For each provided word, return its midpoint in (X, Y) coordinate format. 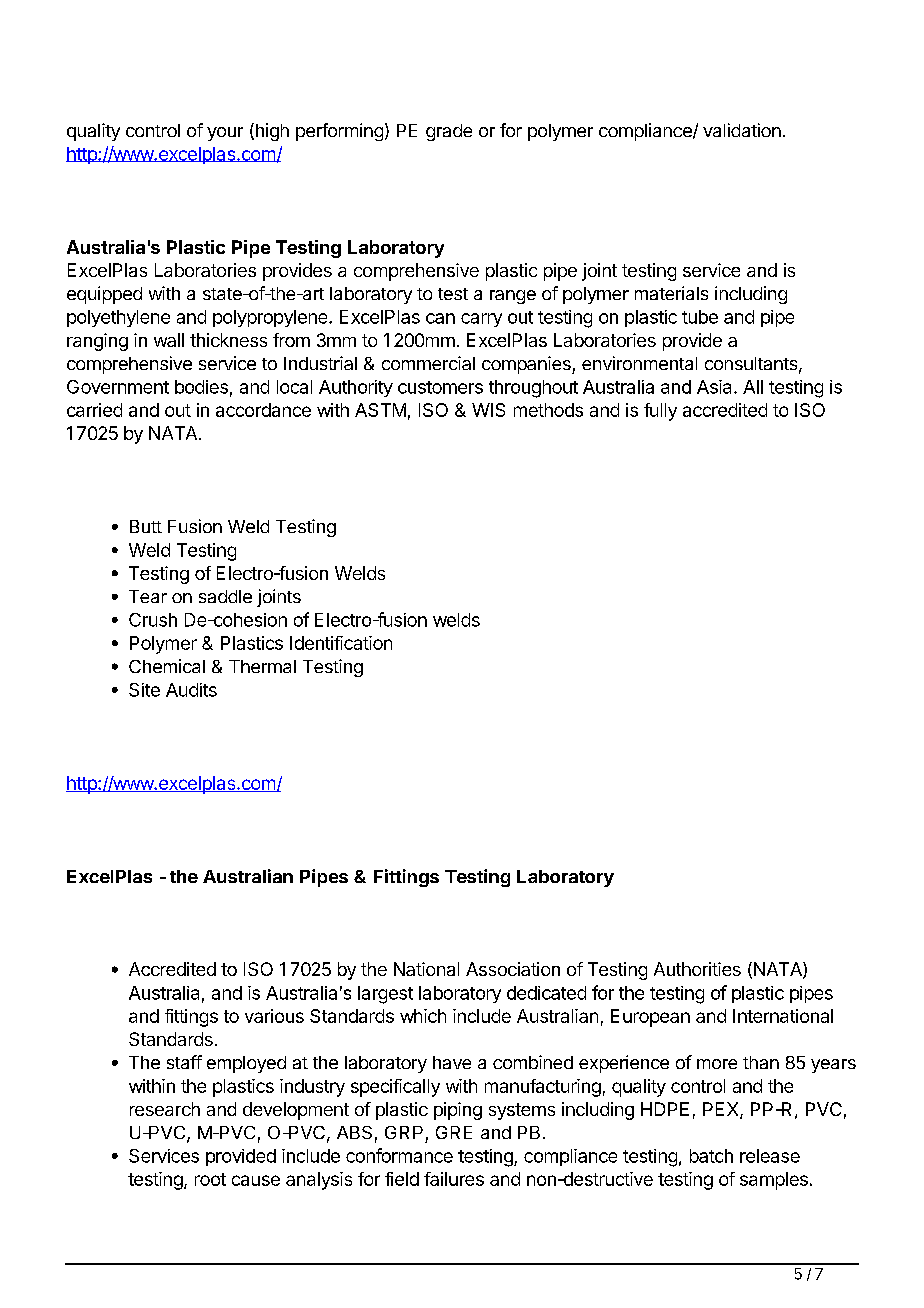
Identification (341, 643)
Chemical (167, 666)
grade (449, 132)
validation (742, 130)
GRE (454, 1132)
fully (660, 412)
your (225, 134)
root (210, 1179)
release (770, 1156)
